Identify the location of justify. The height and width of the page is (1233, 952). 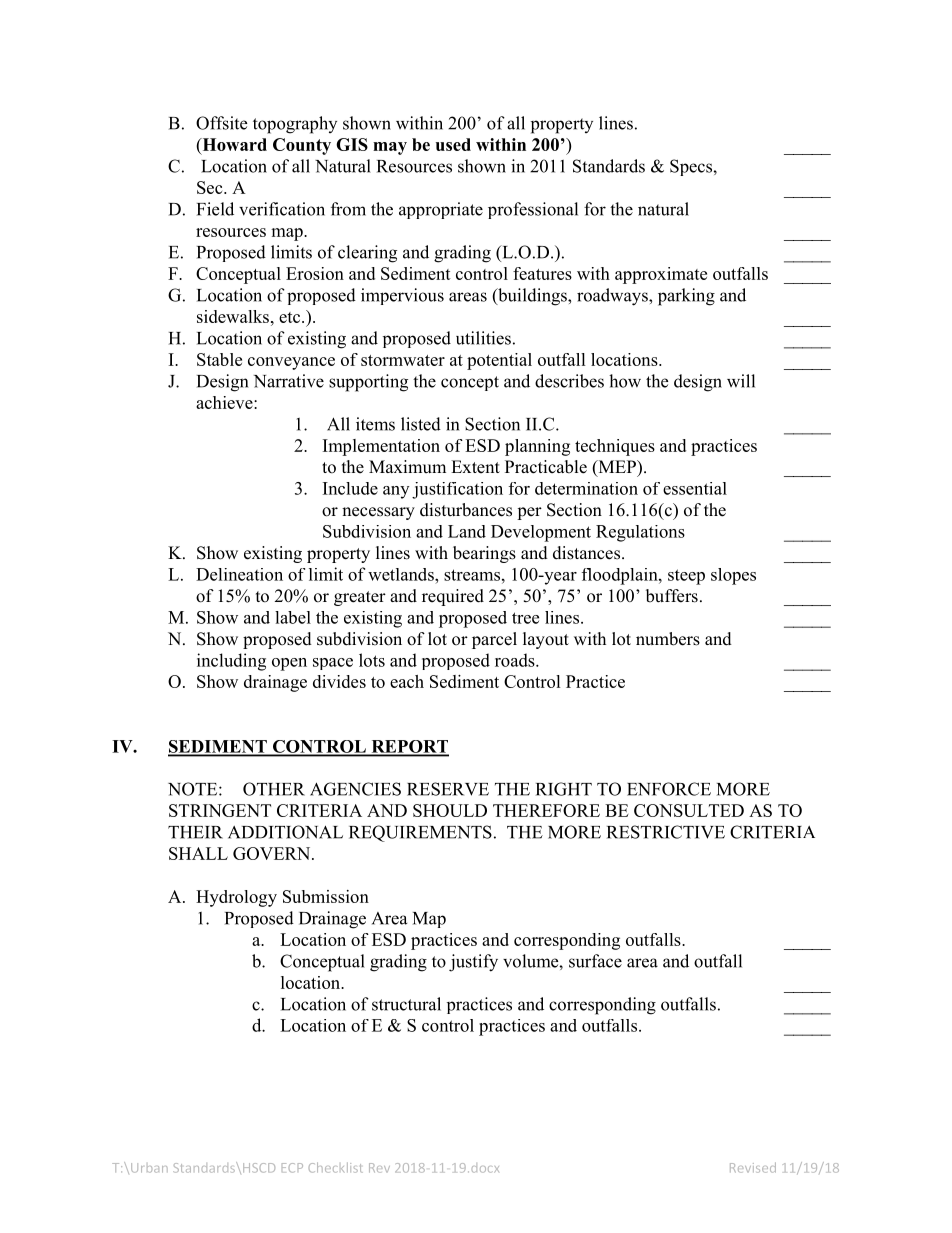
(473, 963).
